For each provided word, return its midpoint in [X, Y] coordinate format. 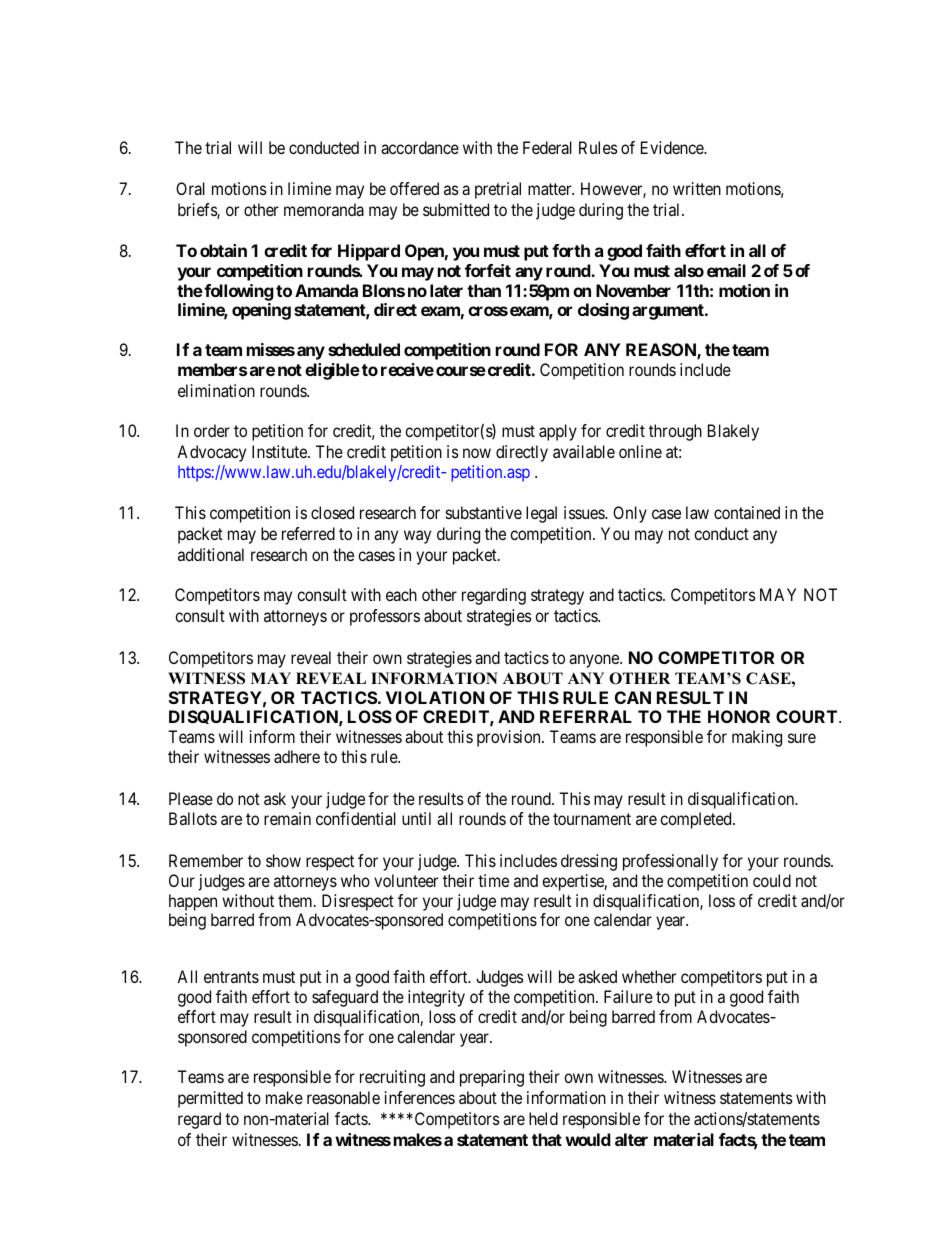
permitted [210, 1099]
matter [551, 189]
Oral [190, 188]
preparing [492, 1078]
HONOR [739, 716]
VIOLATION [435, 697]
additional [211, 554]
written [697, 188]
